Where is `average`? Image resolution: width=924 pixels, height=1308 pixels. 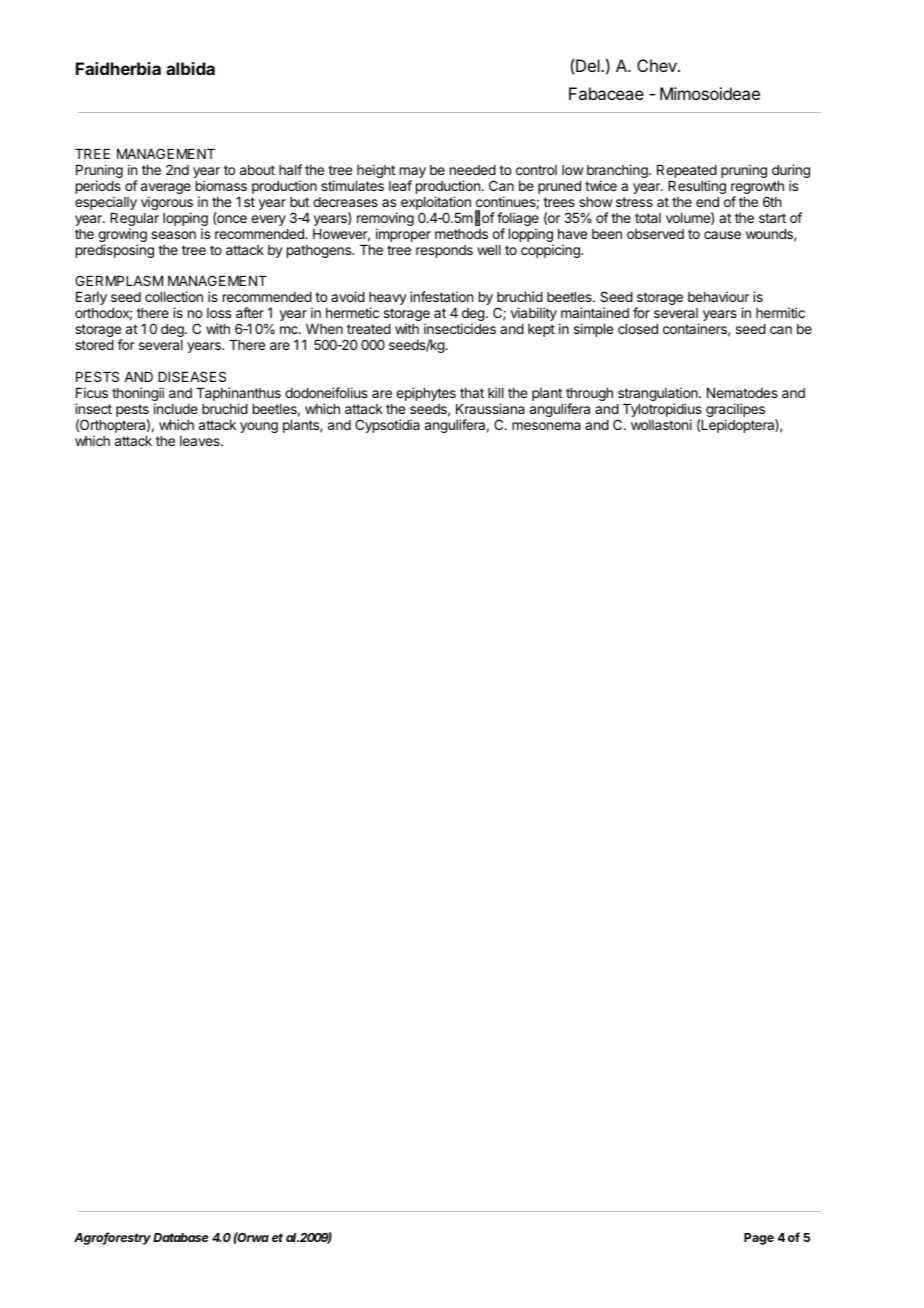 average is located at coordinates (166, 190).
